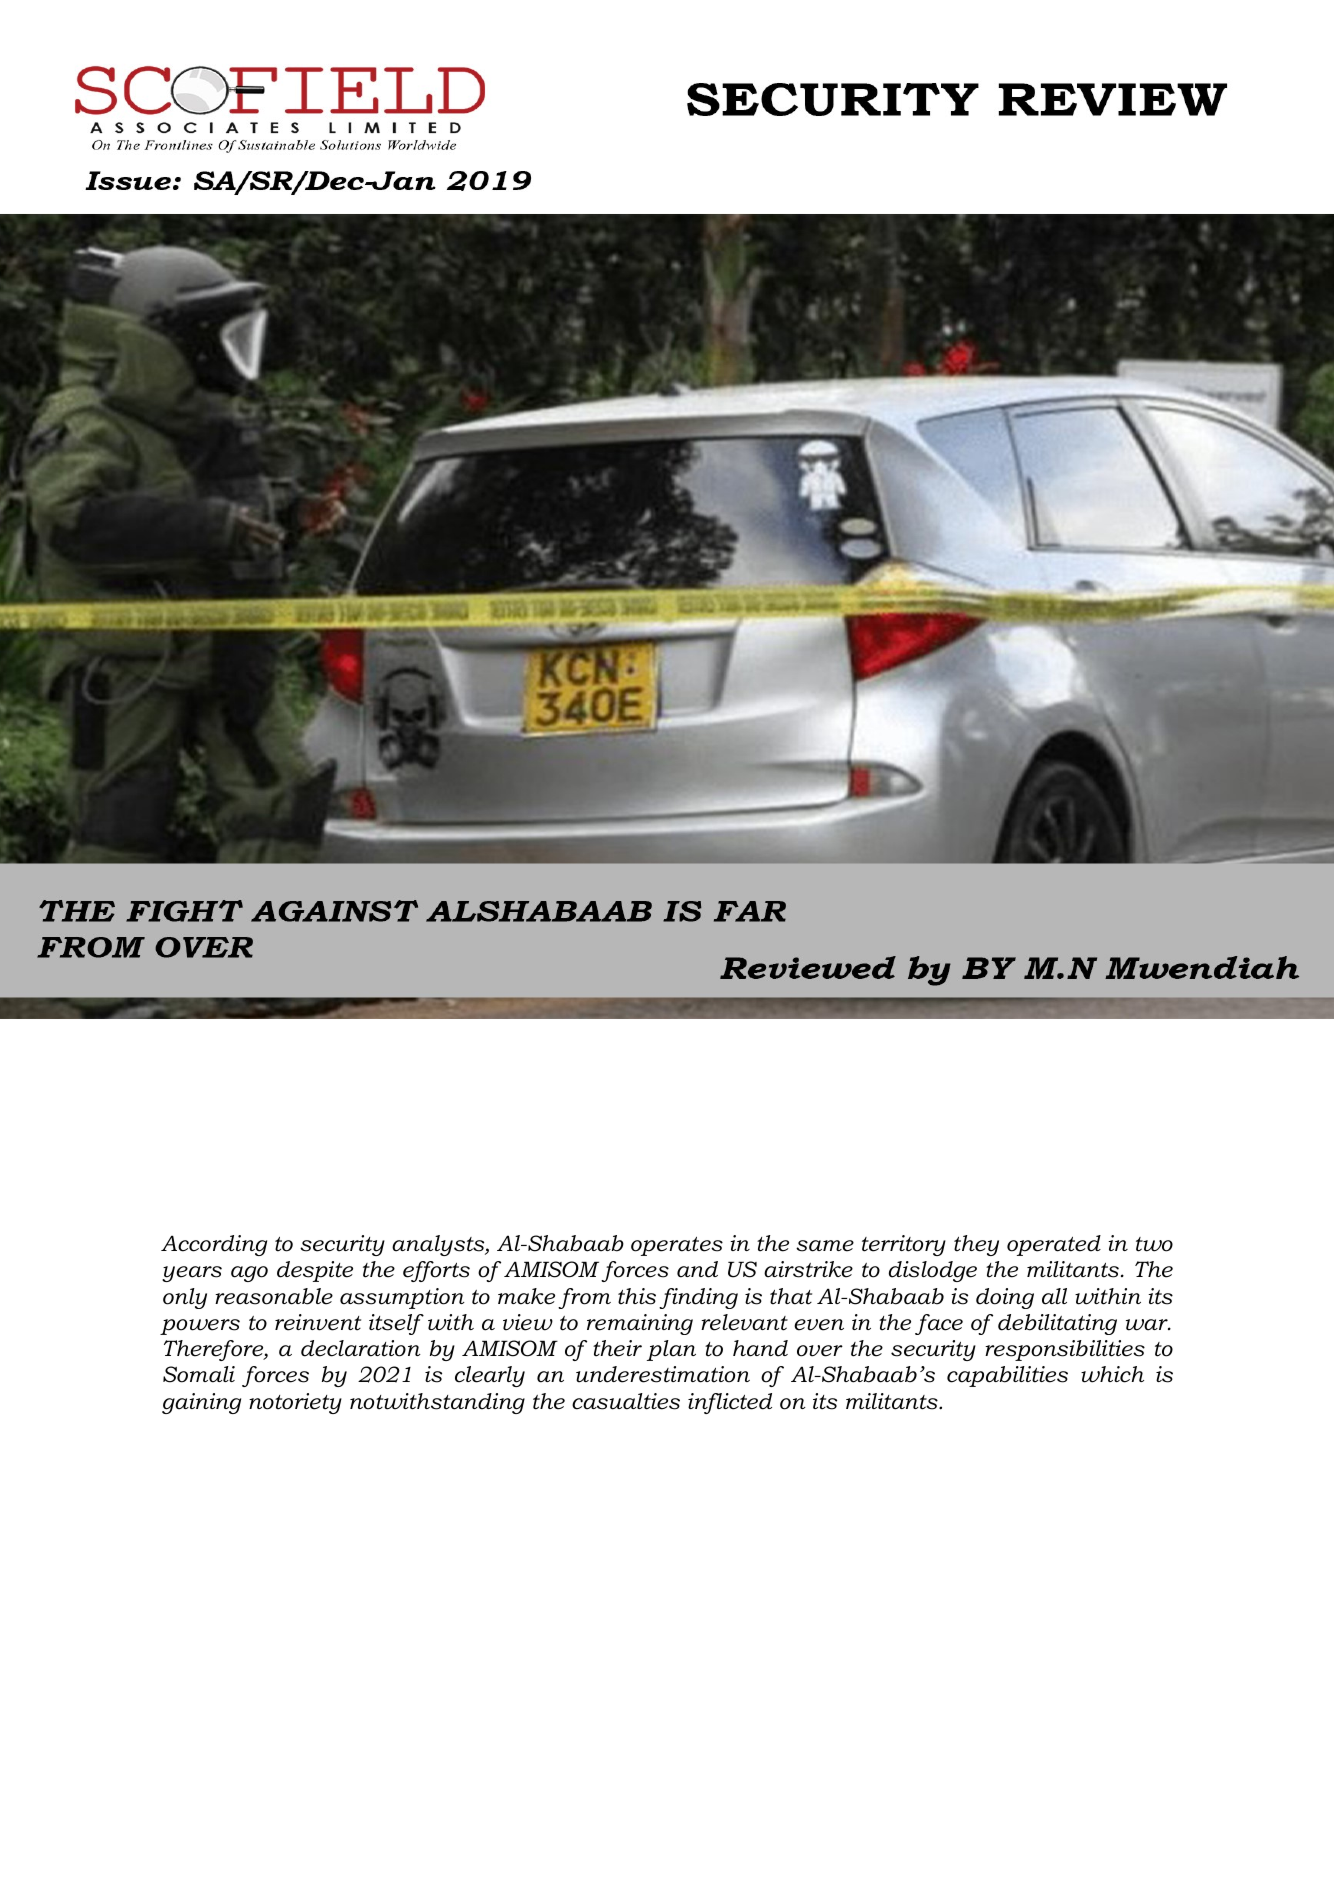 The width and height of the page is (1334, 1887). I want to click on declaration, so click(361, 1348).
